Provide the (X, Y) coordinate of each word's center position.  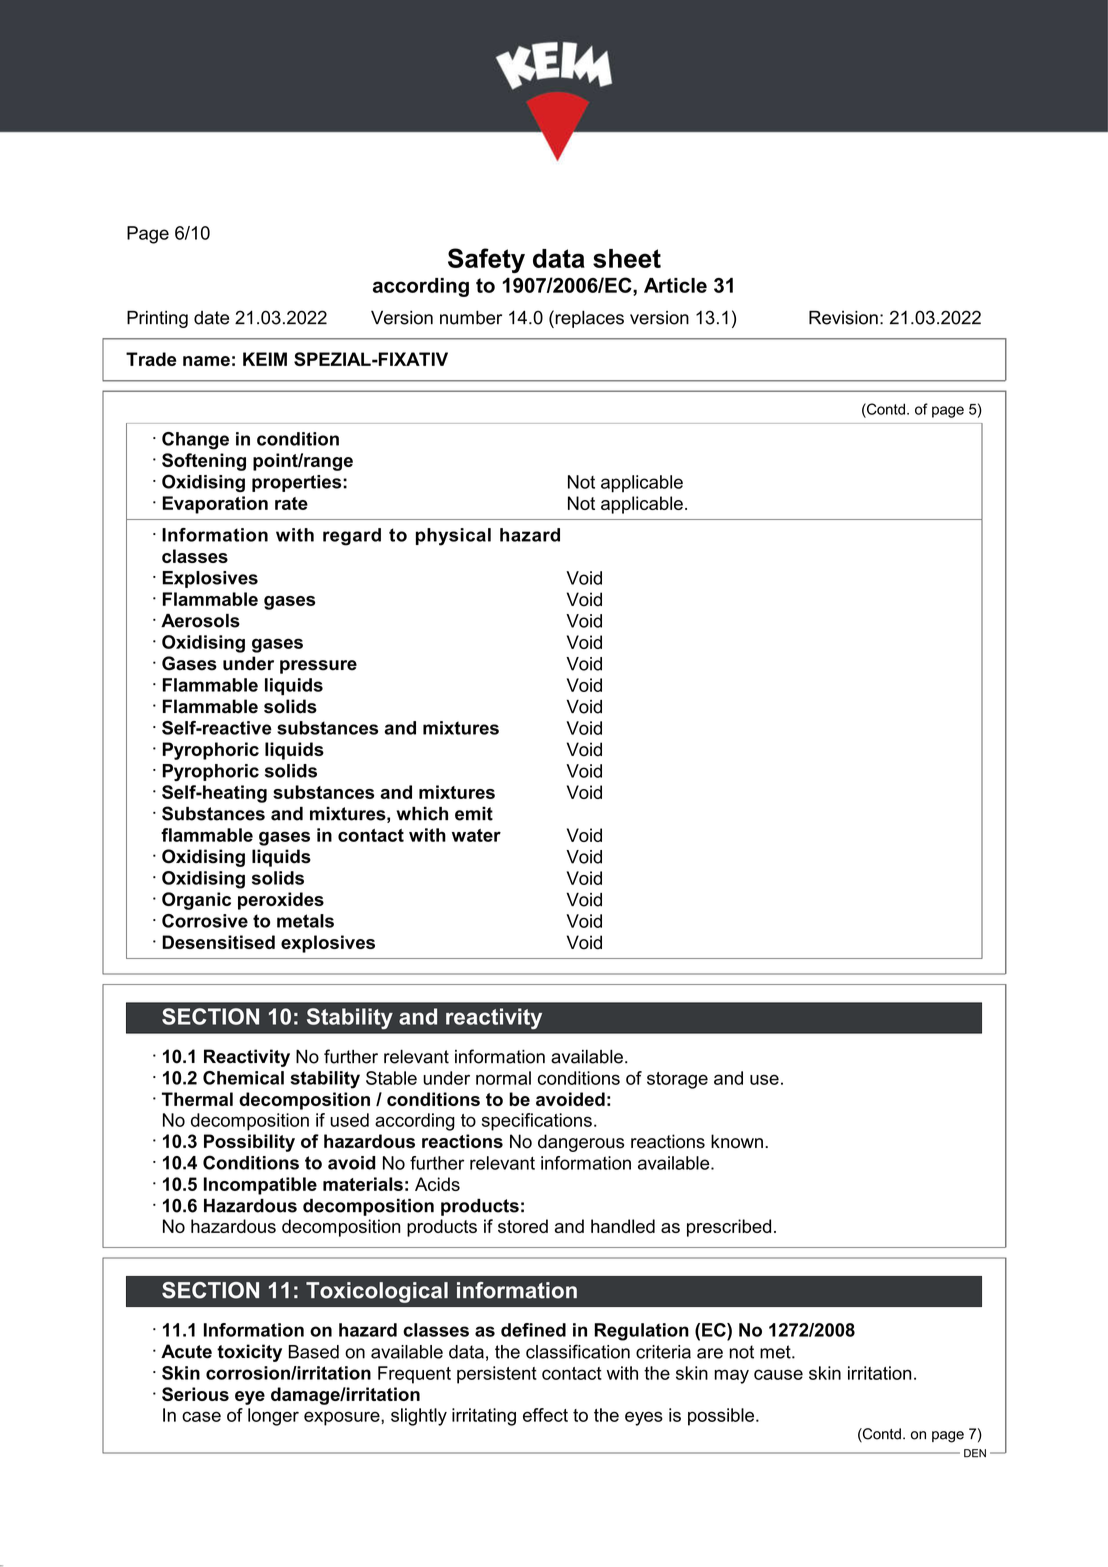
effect (545, 1415)
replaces (588, 319)
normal (503, 1078)
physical (453, 537)
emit (474, 814)
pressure (318, 667)
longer (273, 1417)
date (211, 318)
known (737, 1141)
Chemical (243, 1078)
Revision (843, 317)
